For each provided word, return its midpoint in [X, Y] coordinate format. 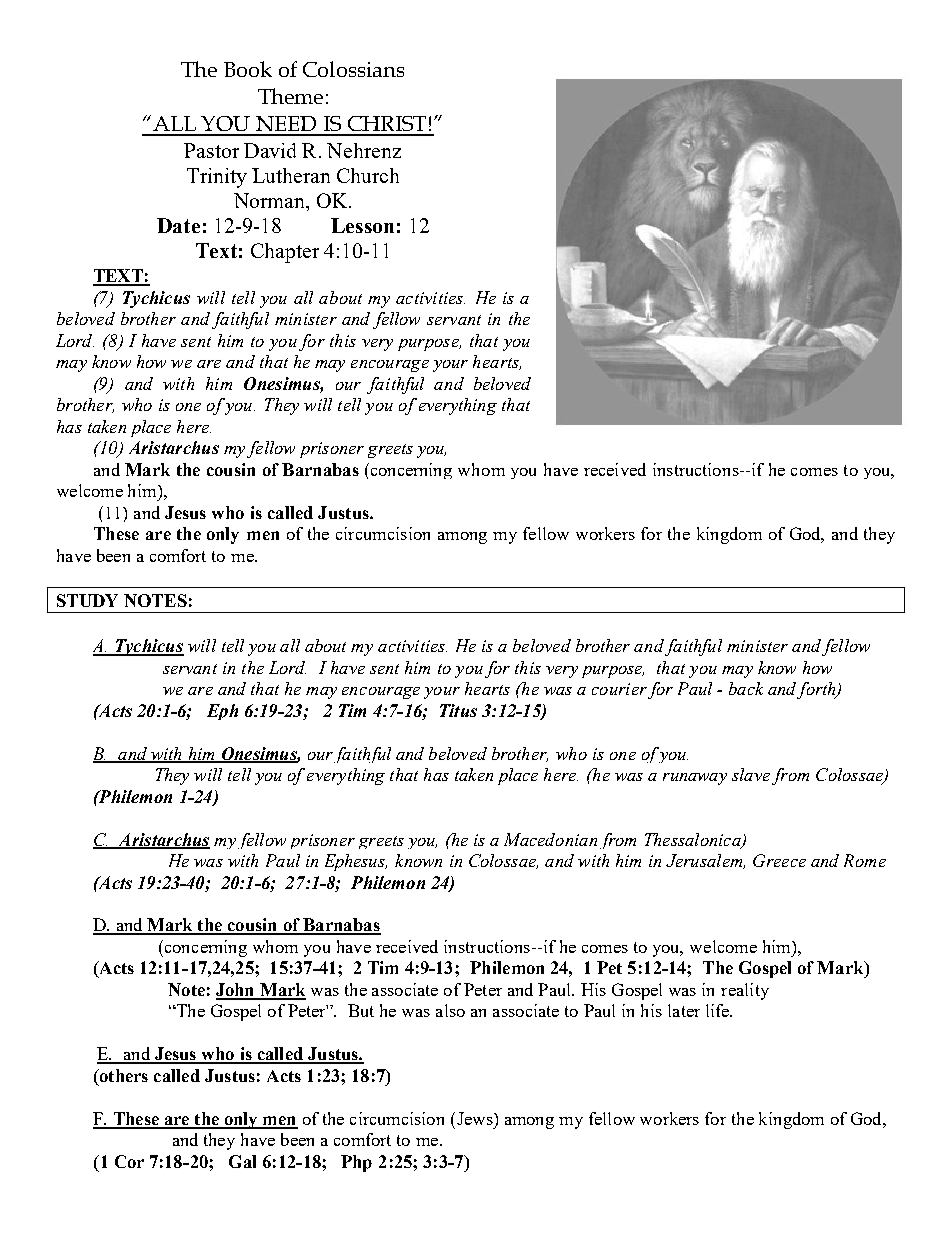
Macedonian [550, 839]
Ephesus [356, 862]
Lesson [362, 225]
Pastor [211, 150]
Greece [779, 860]
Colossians [353, 69]
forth [817, 690]
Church [368, 175]
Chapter [285, 253]
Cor [129, 1161]
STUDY [87, 600]
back [746, 688]
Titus [458, 710]
